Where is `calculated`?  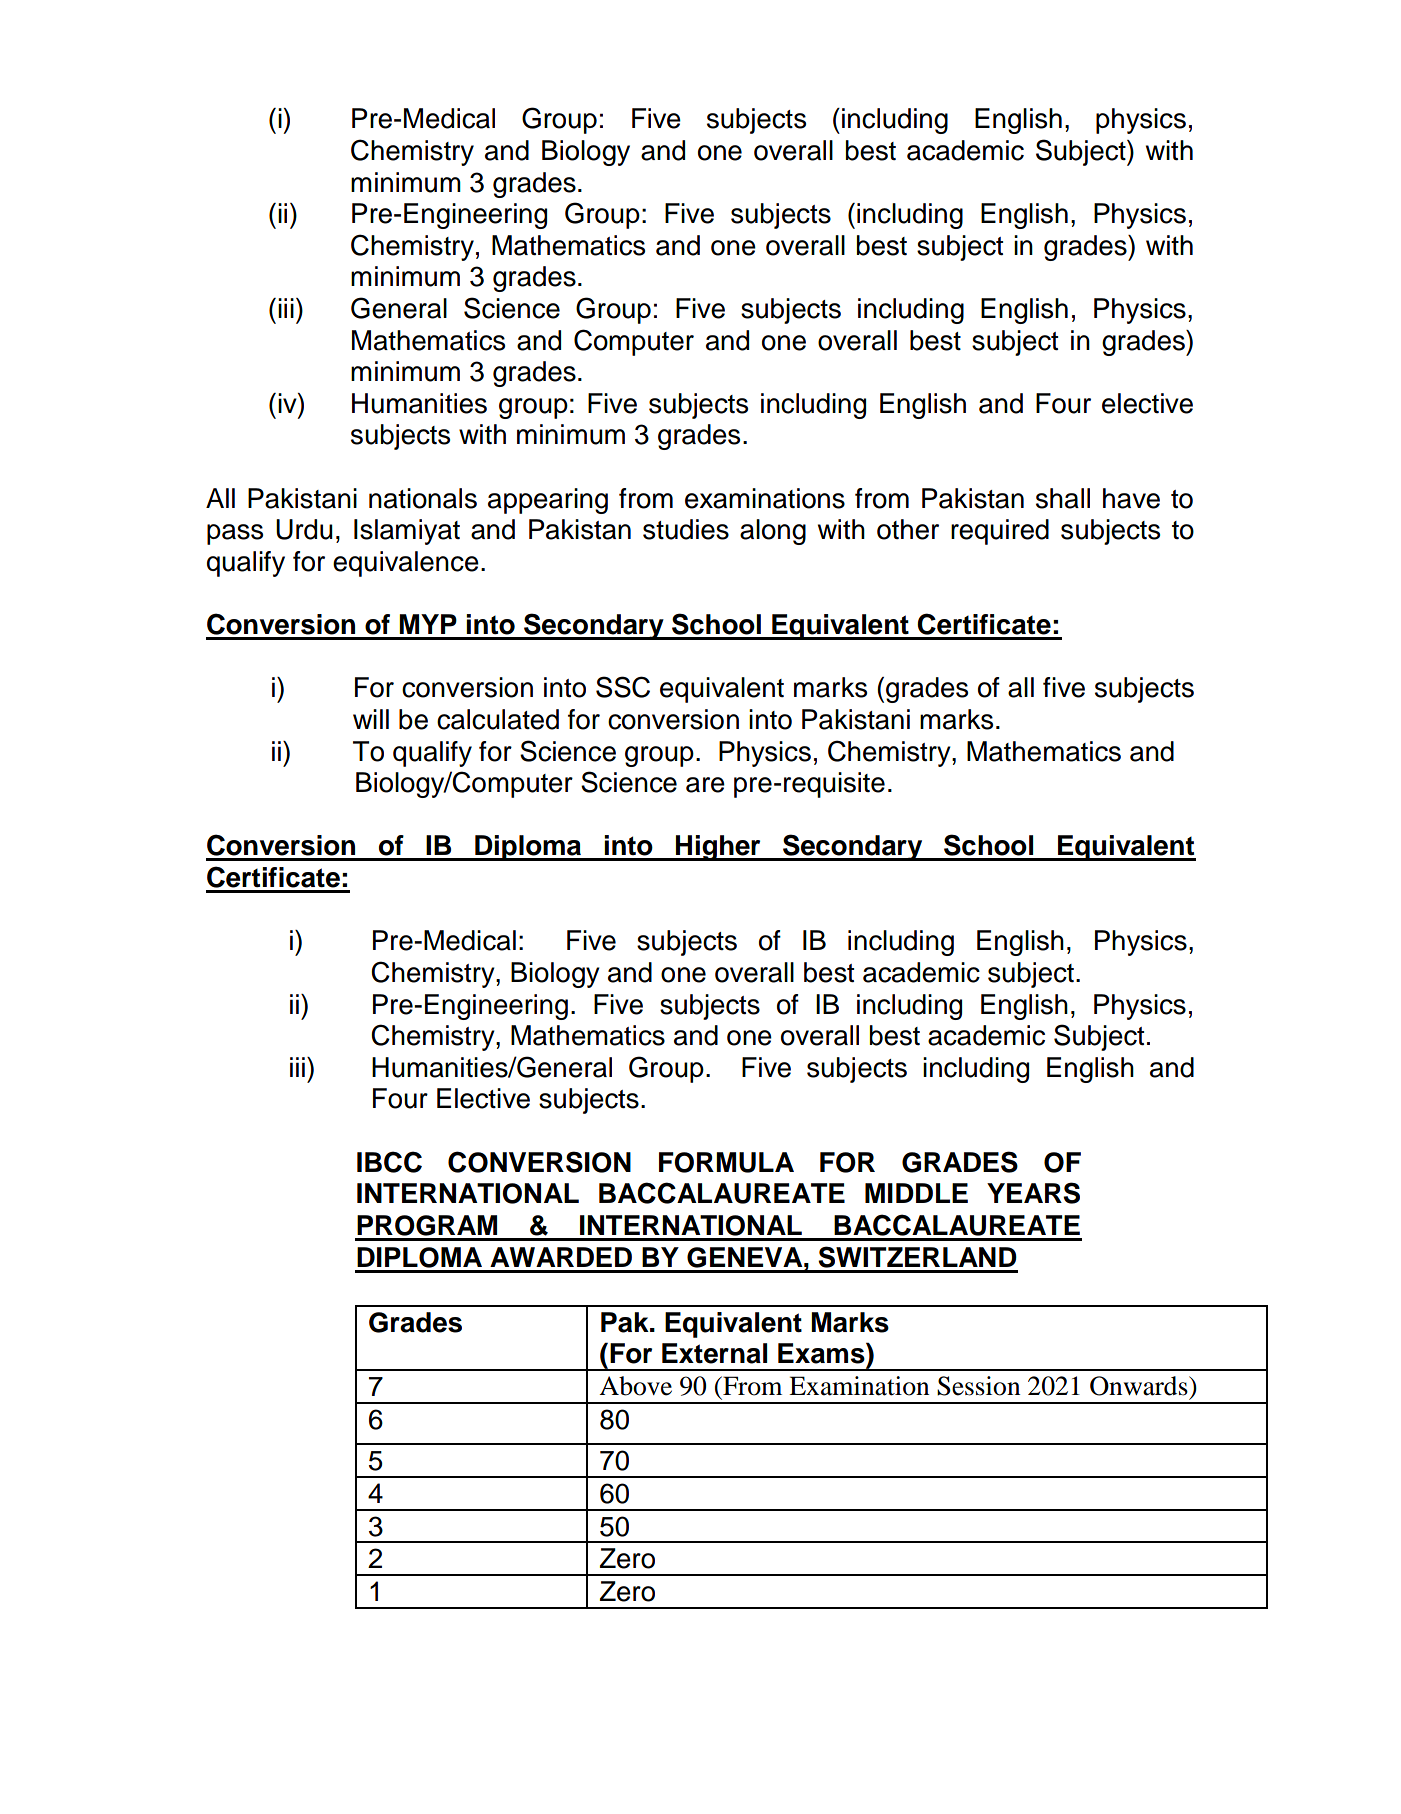 calculated is located at coordinates (498, 719).
